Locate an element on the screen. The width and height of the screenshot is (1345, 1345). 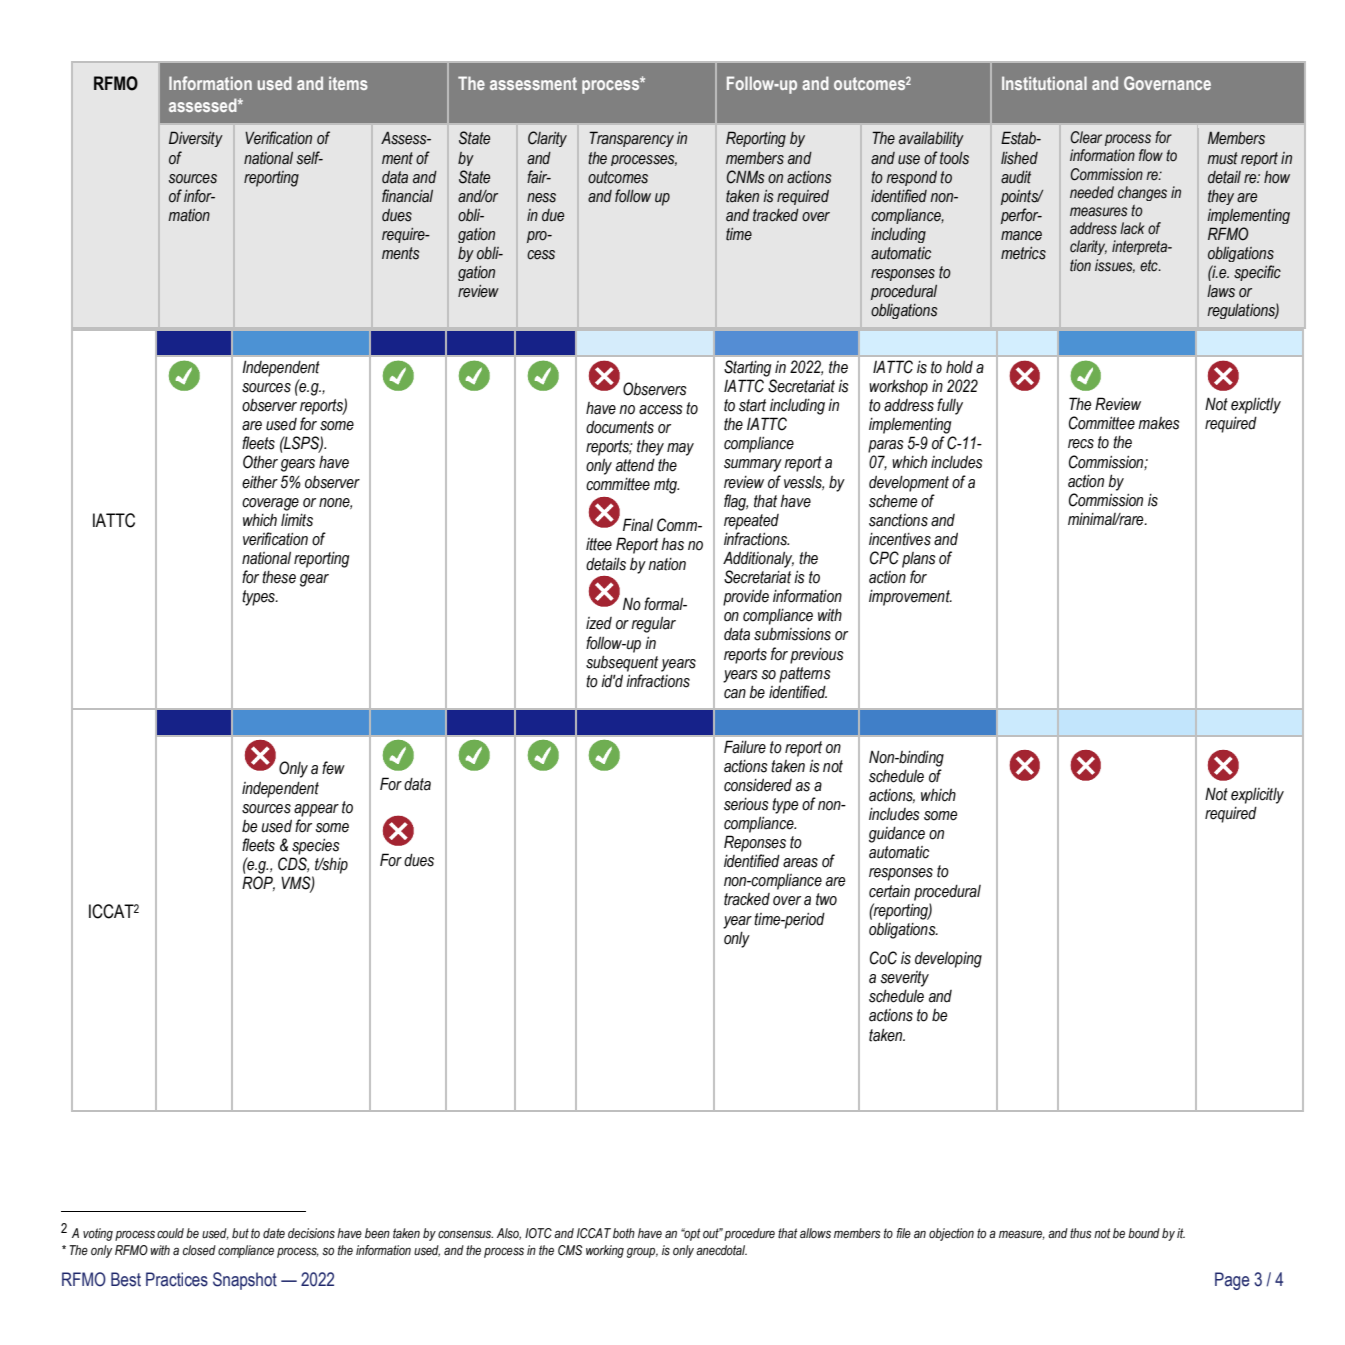
but is located at coordinates (240, 1233).
